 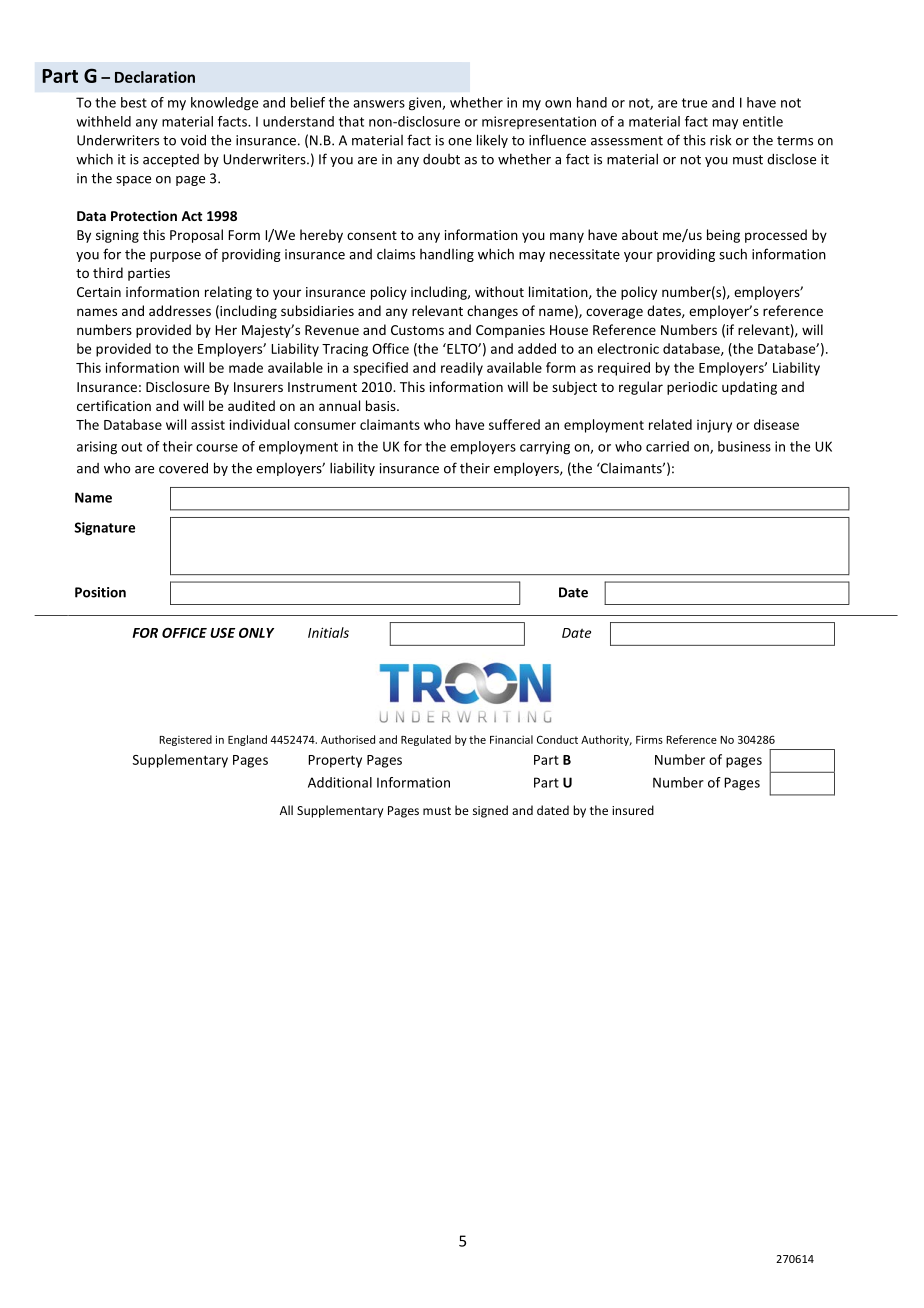 I want to click on Customs, so click(x=417, y=330).
